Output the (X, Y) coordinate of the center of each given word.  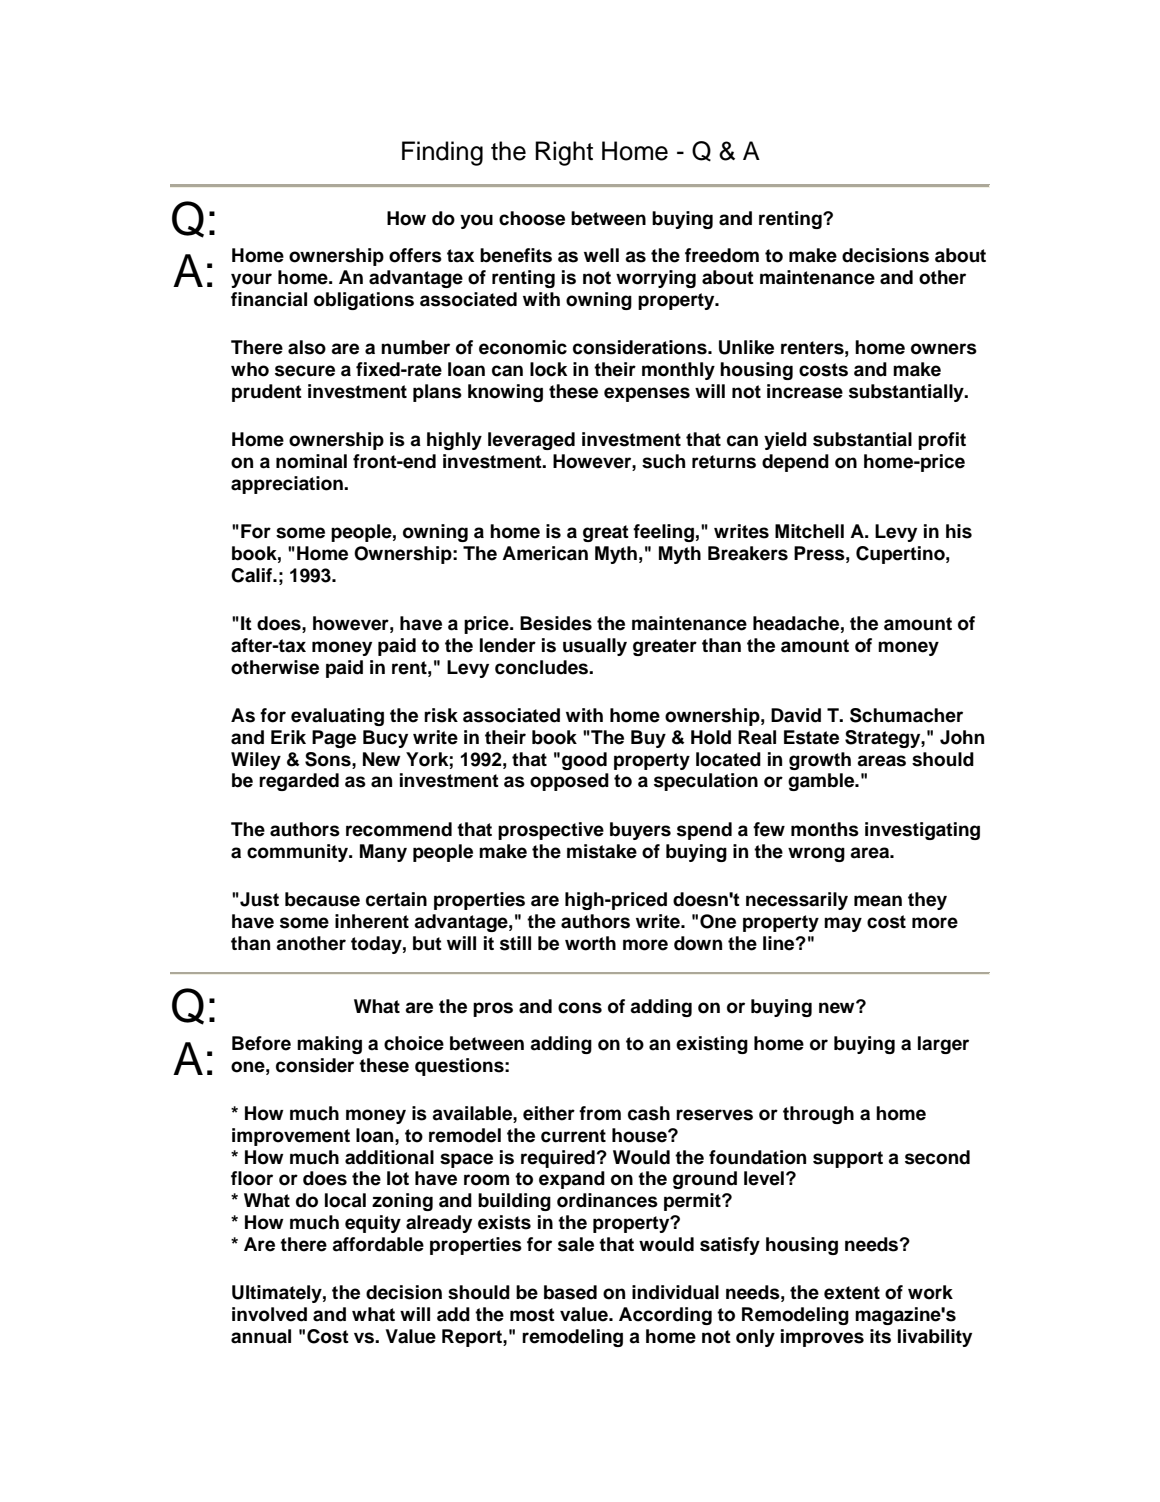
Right (564, 153)
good (584, 761)
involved (269, 1314)
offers (415, 255)
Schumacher (906, 715)
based (570, 1292)
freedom (722, 255)
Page (334, 739)
